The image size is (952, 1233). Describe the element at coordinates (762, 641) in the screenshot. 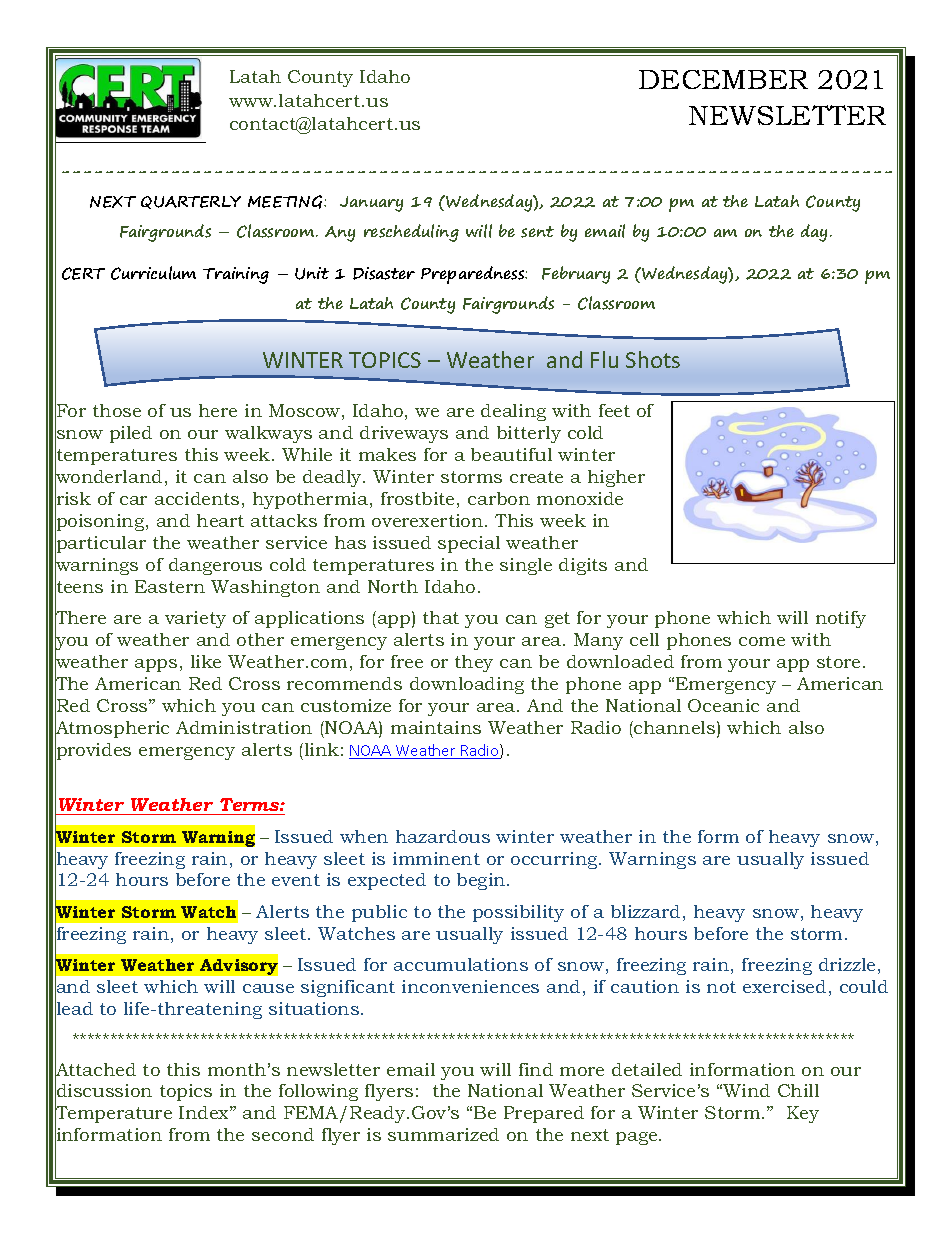

I see `come` at that location.
